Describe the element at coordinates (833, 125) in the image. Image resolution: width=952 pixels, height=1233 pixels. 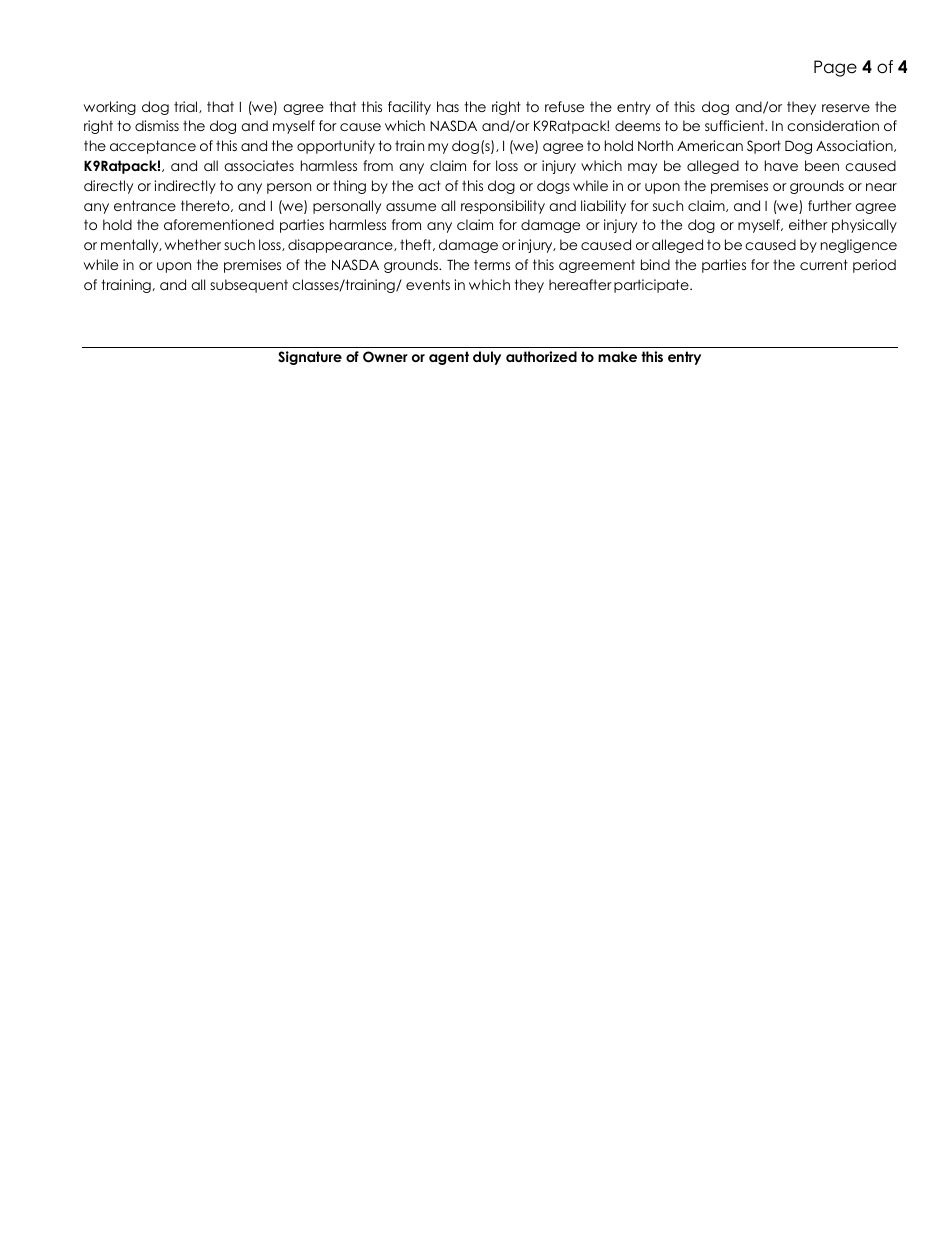
I see `consideration` at that location.
